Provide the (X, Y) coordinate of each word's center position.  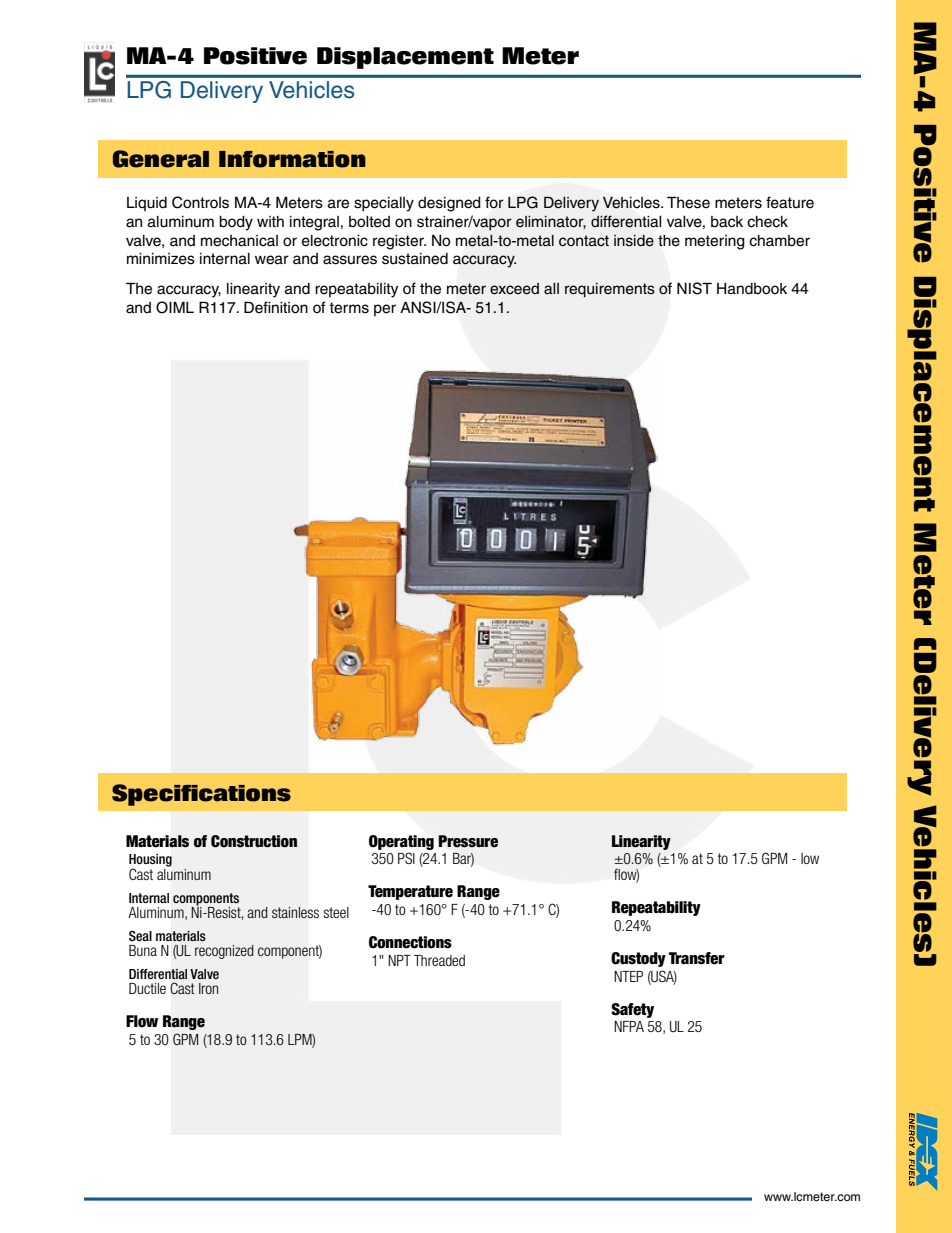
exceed (514, 289)
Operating (401, 842)
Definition (276, 307)
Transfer (697, 958)
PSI (406, 858)
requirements (610, 290)
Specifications (201, 795)
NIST (694, 288)
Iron (208, 988)
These (688, 202)
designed (449, 204)
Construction (254, 841)
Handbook (752, 289)
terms (349, 308)
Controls (200, 202)
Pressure (468, 841)
